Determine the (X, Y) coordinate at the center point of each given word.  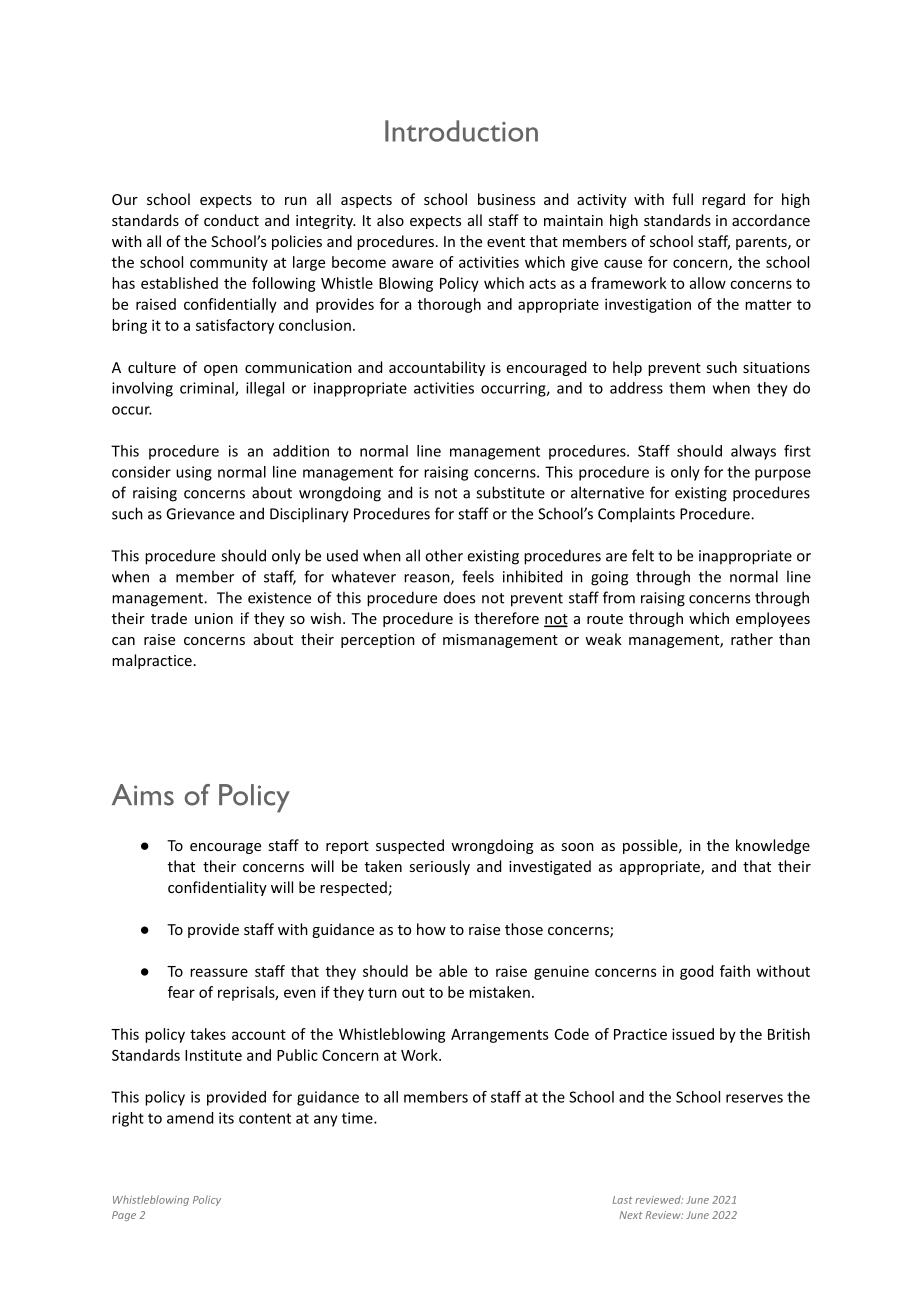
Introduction (461, 131)
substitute (510, 492)
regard (723, 200)
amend (190, 1118)
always (753, 452)
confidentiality (217, 888)
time (358, 1118)
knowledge (773, 846)
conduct (231, 220)
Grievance (200, 514)
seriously (439, 867)
